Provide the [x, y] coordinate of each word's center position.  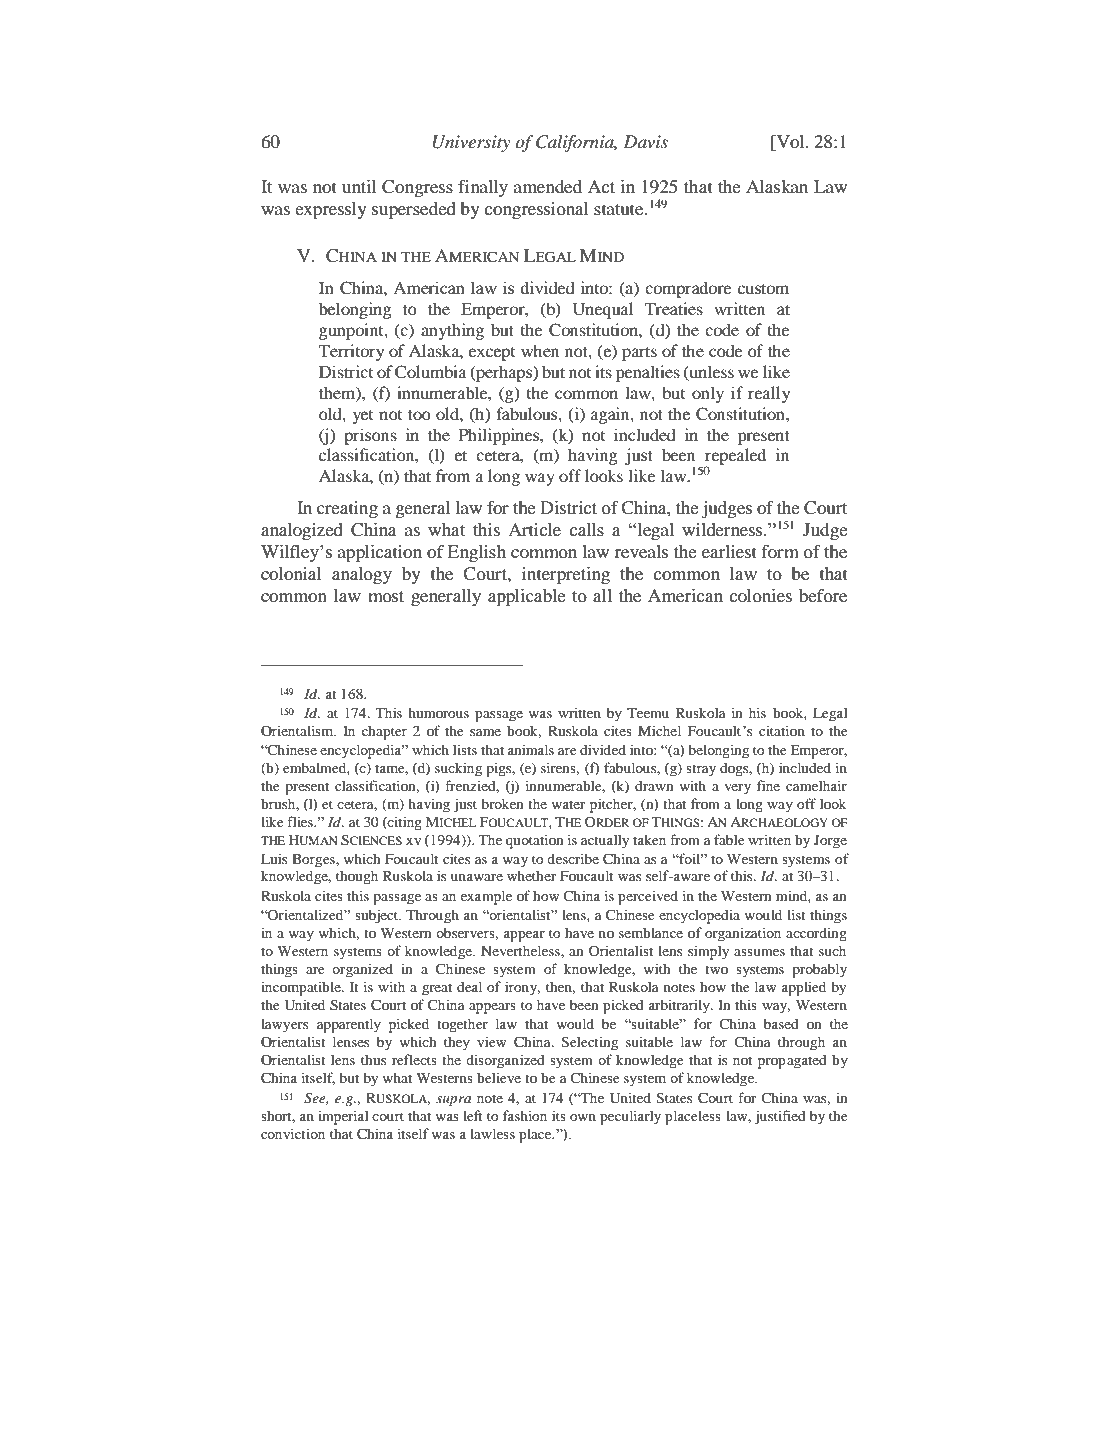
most [386, 596]
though [357, 877]
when [540, 350]
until [359, 186]
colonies [760, 595]
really [769, 394]
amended [548, 186]
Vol [790, 143]
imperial [343, 1117]
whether [531, 875]
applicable [527, 597]
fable [729, 839]
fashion [525, 1115]
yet [363, 417]
